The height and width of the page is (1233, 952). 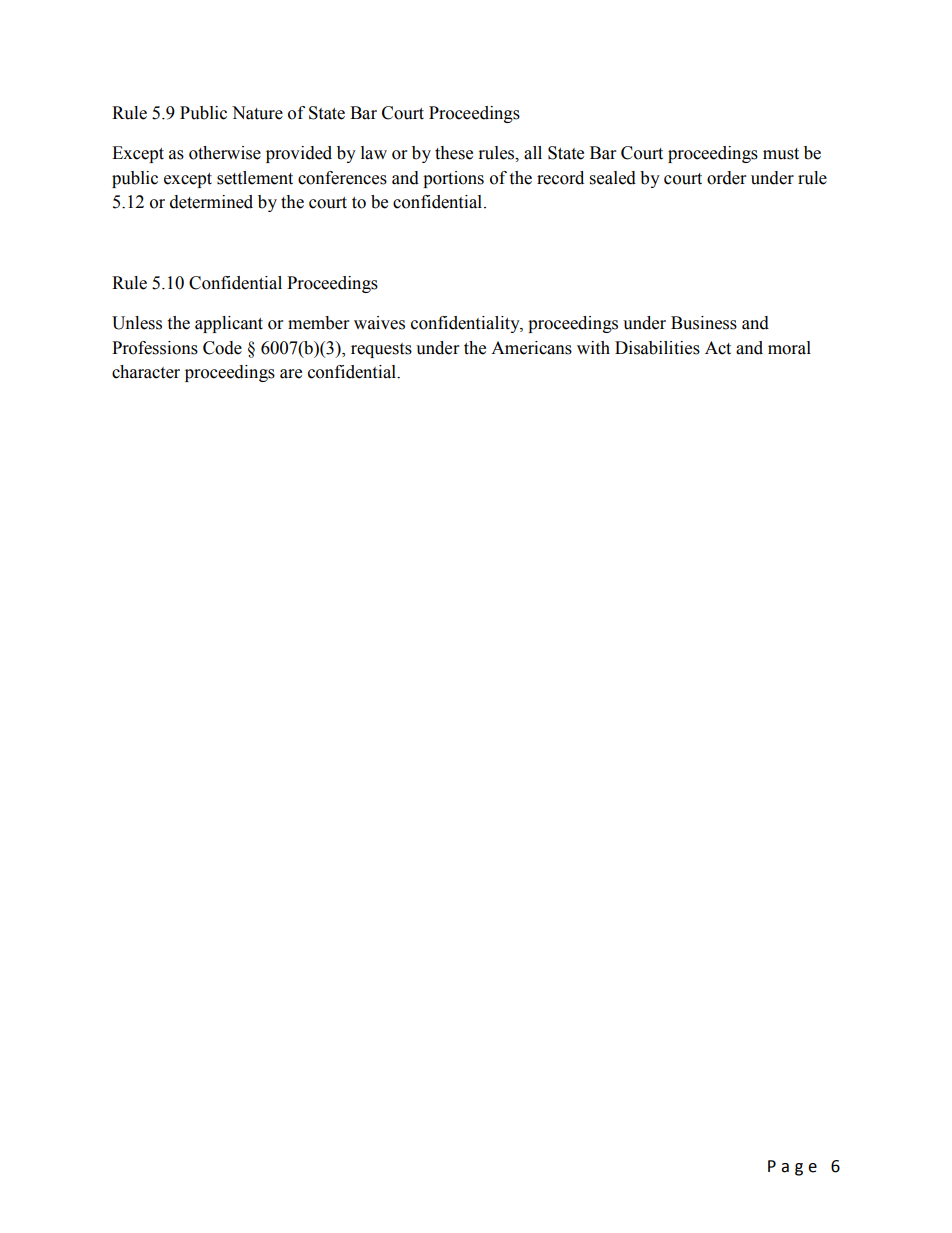 I want to click on sealed, so click(x=613, y=178).
